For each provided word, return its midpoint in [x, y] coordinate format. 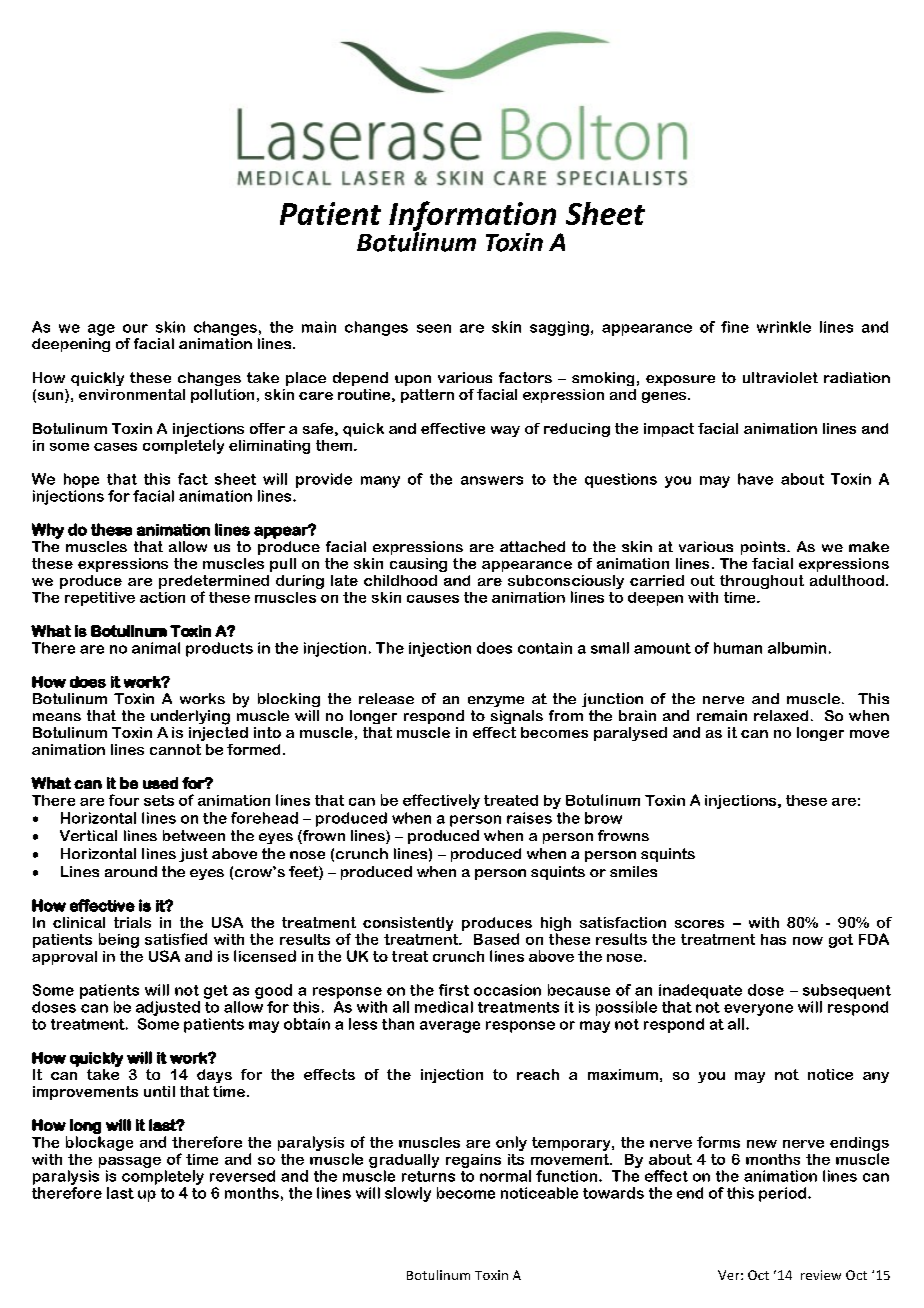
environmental [132, 394]
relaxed [781, 715]
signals [517, 717]
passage [130, 1162]
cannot [175, 749]
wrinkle [784, 327]
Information [472, 217]
